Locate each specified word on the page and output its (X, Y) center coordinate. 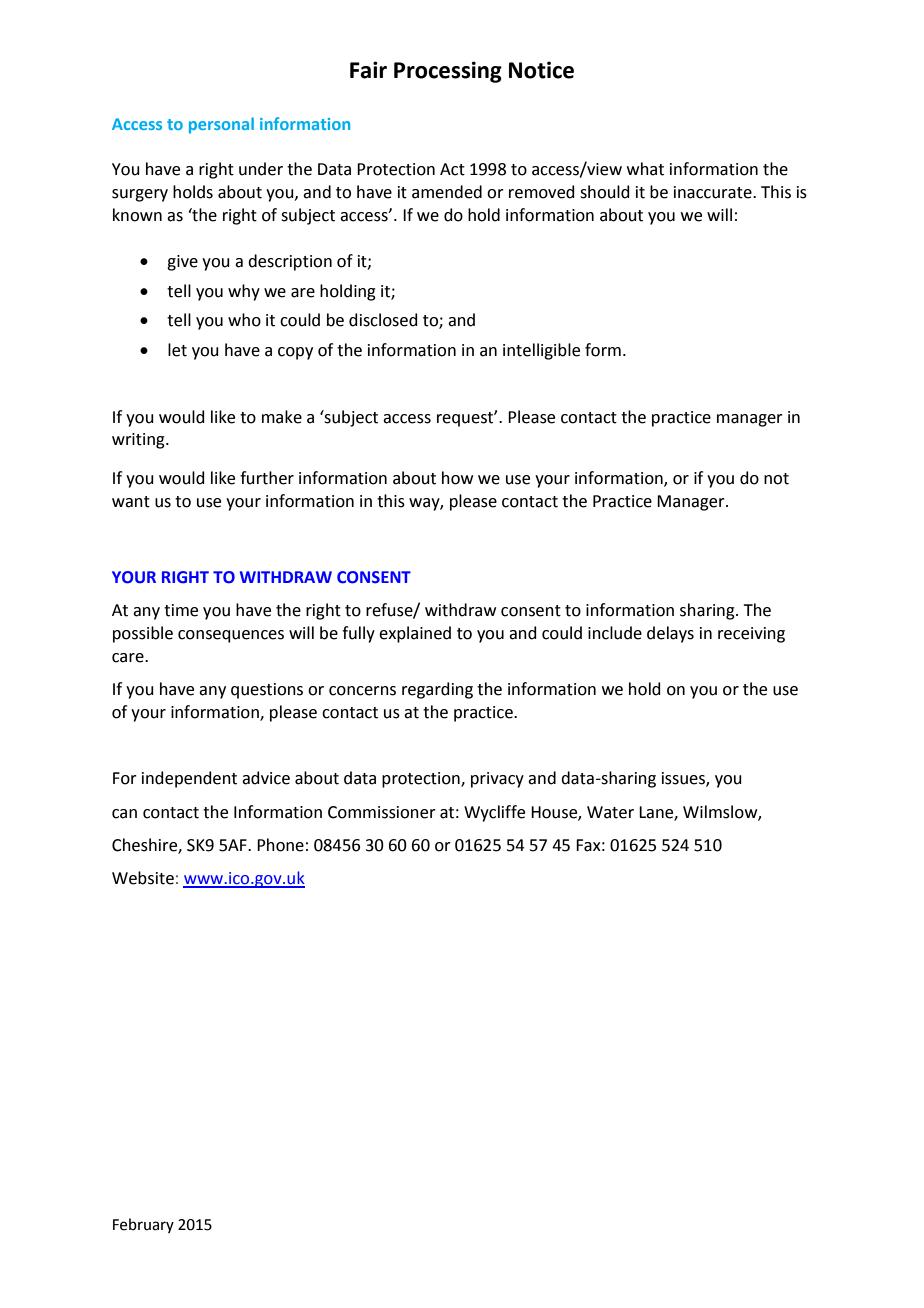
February (143, 1225)
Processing (448, 72)
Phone (280, 845)
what (645, 169)
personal (221, 125)
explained (415, 634)
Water (610, 812)
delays (670, 634)
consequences (231, 636)
